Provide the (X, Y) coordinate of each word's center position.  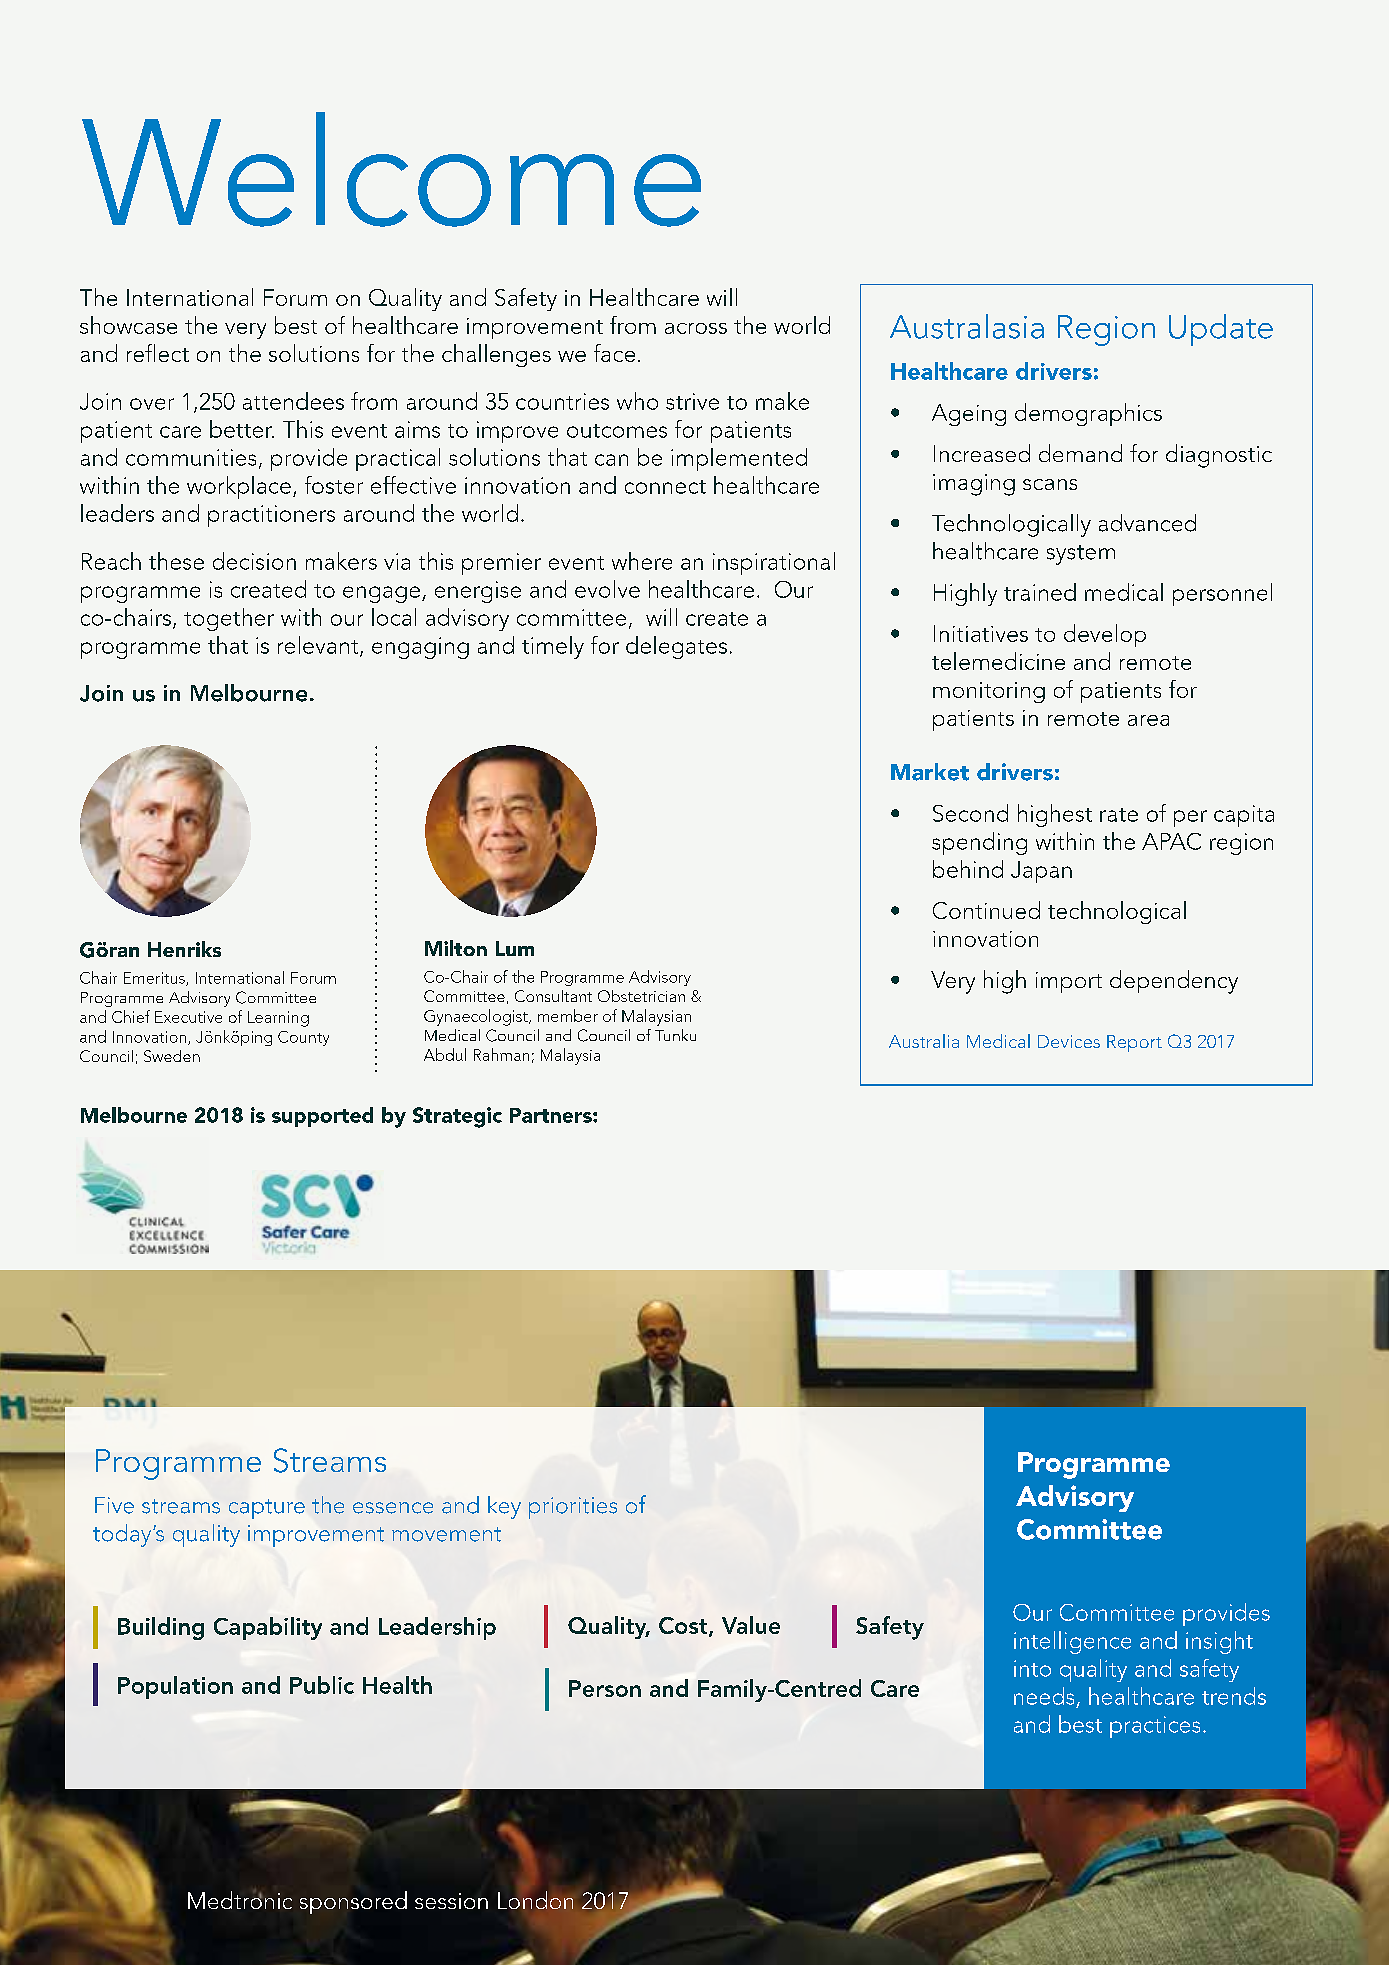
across (696, 328)
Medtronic (240, 1899)
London (535, 1900)
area (1148, 720)
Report (1134, 1043)
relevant (319, 646)
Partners (552, 1115)
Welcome (391, 169)
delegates (676, 647)
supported (322, 1117)
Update (1221, 330)
